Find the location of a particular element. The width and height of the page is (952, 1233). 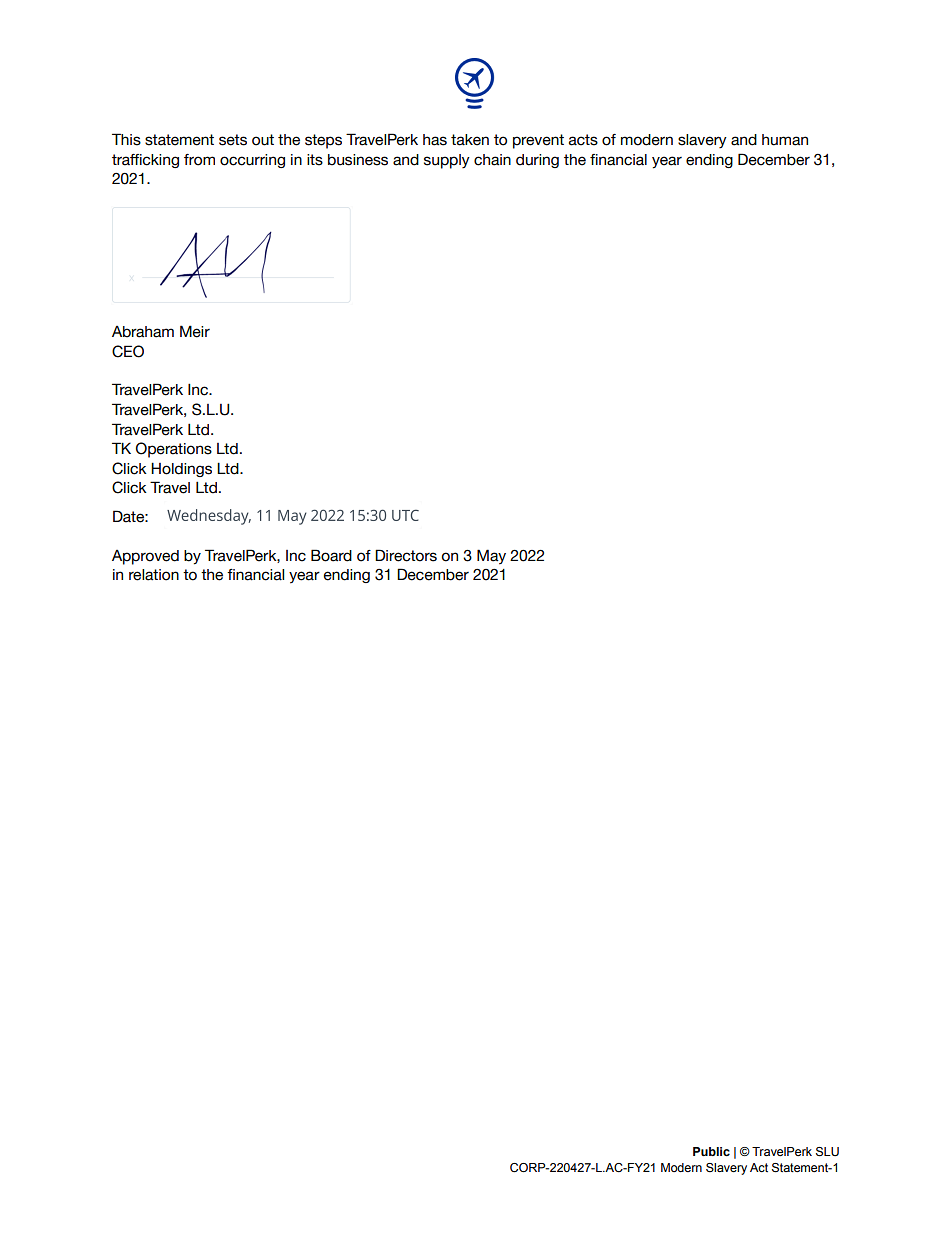

May is located at coordinates (491, 557).
